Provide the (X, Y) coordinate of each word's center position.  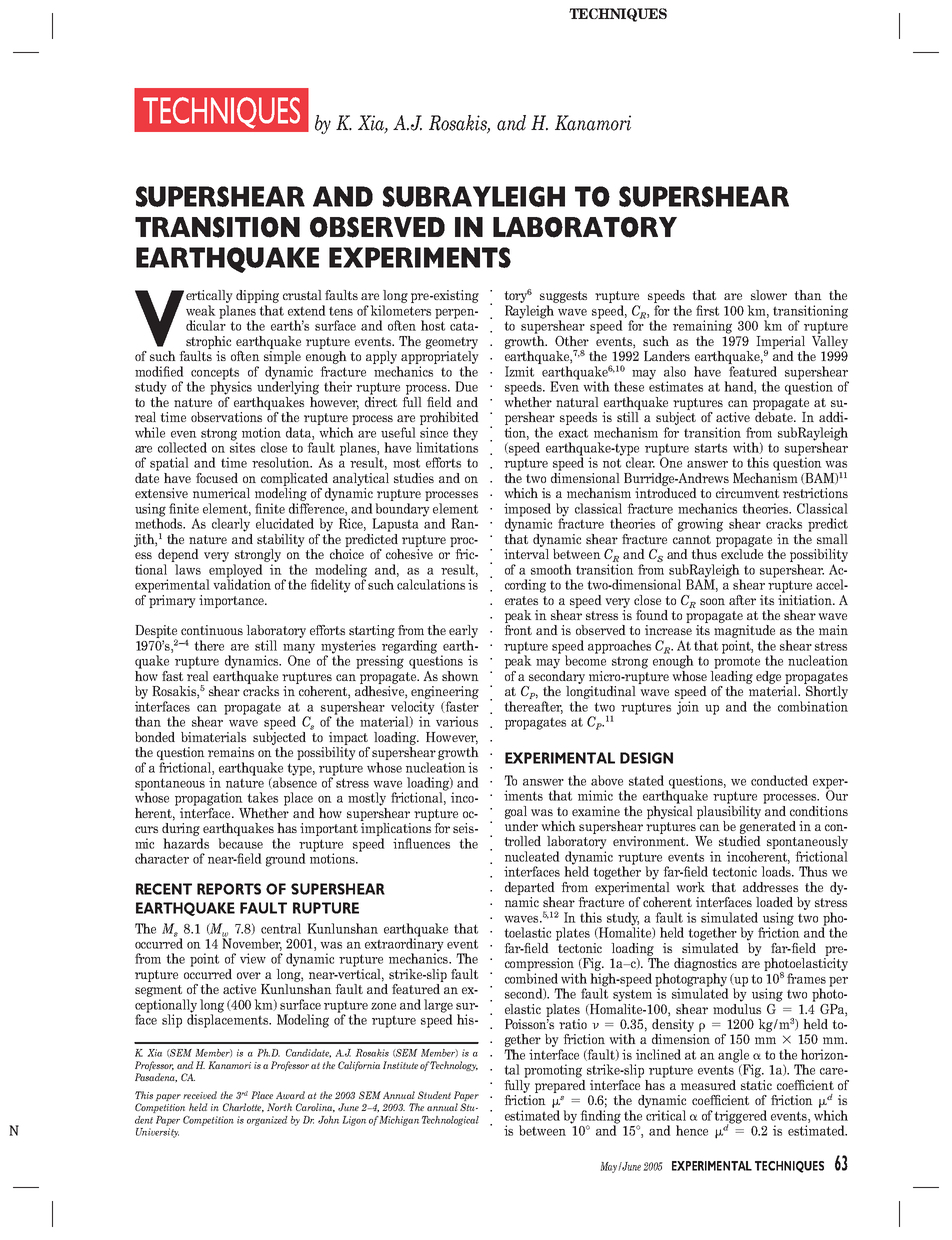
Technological (450, 1121)
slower (769, 295)
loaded (774, 902)
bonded (155, 737)
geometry (452, 343)
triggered (740, 1118)
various (457, 721)
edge (768, 677)
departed (530, 888)
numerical (221, 493)
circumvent (747, 493)
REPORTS (229, 889)
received (200, 1095)
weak (201, 310)
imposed (527, 511)
